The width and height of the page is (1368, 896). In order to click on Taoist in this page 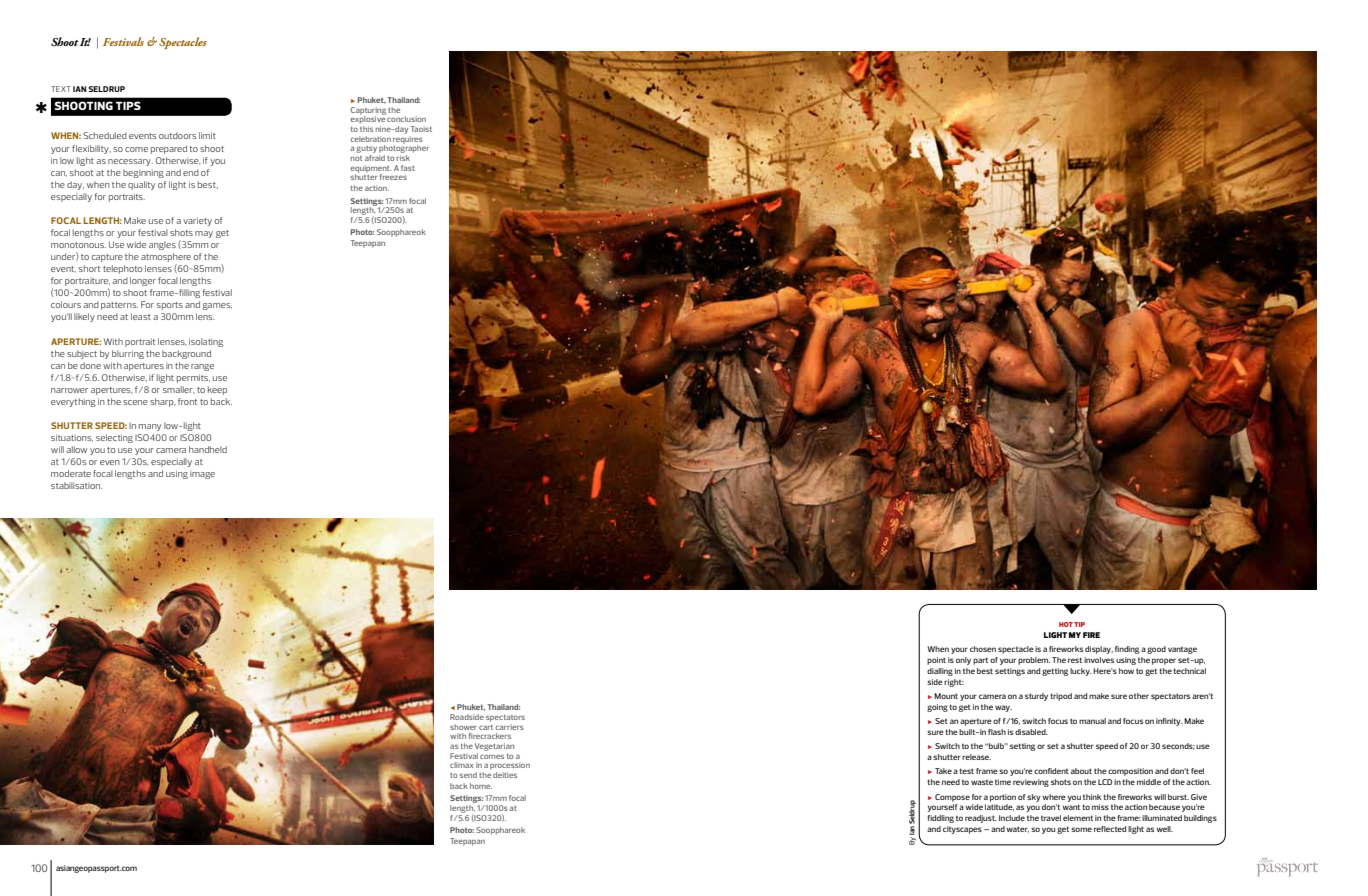, I will do `click(421, 129)`.
